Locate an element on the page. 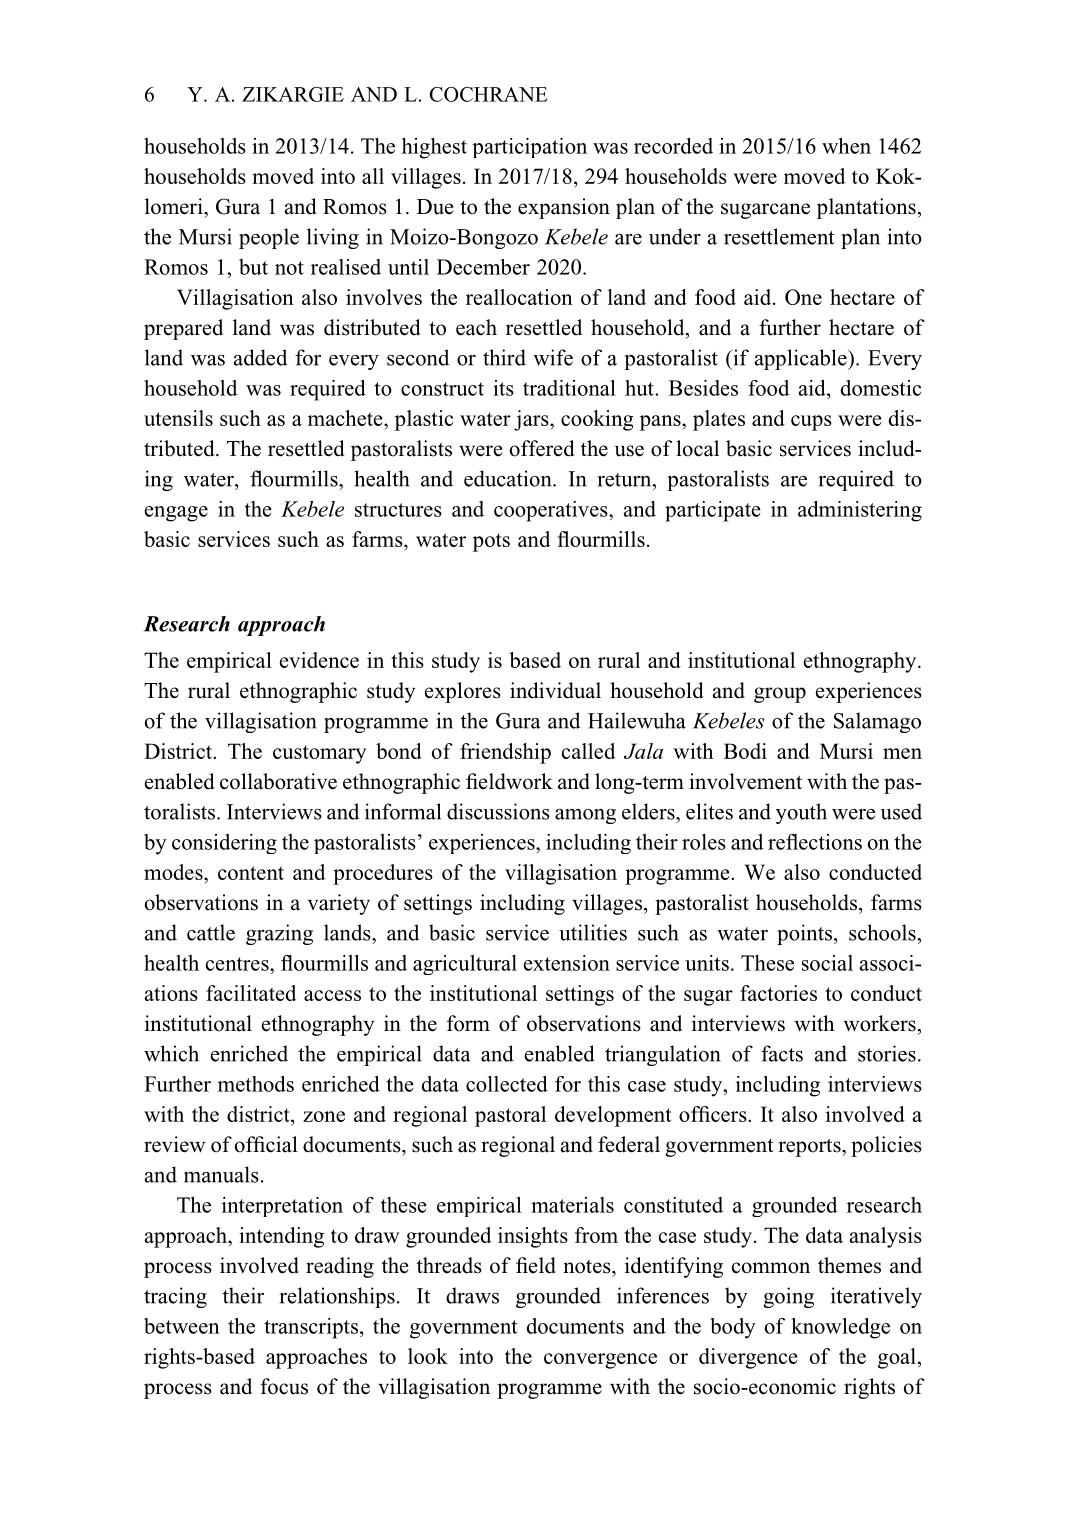 The image size is (1066, 1519). engage is located at coordinates (176, 514).
